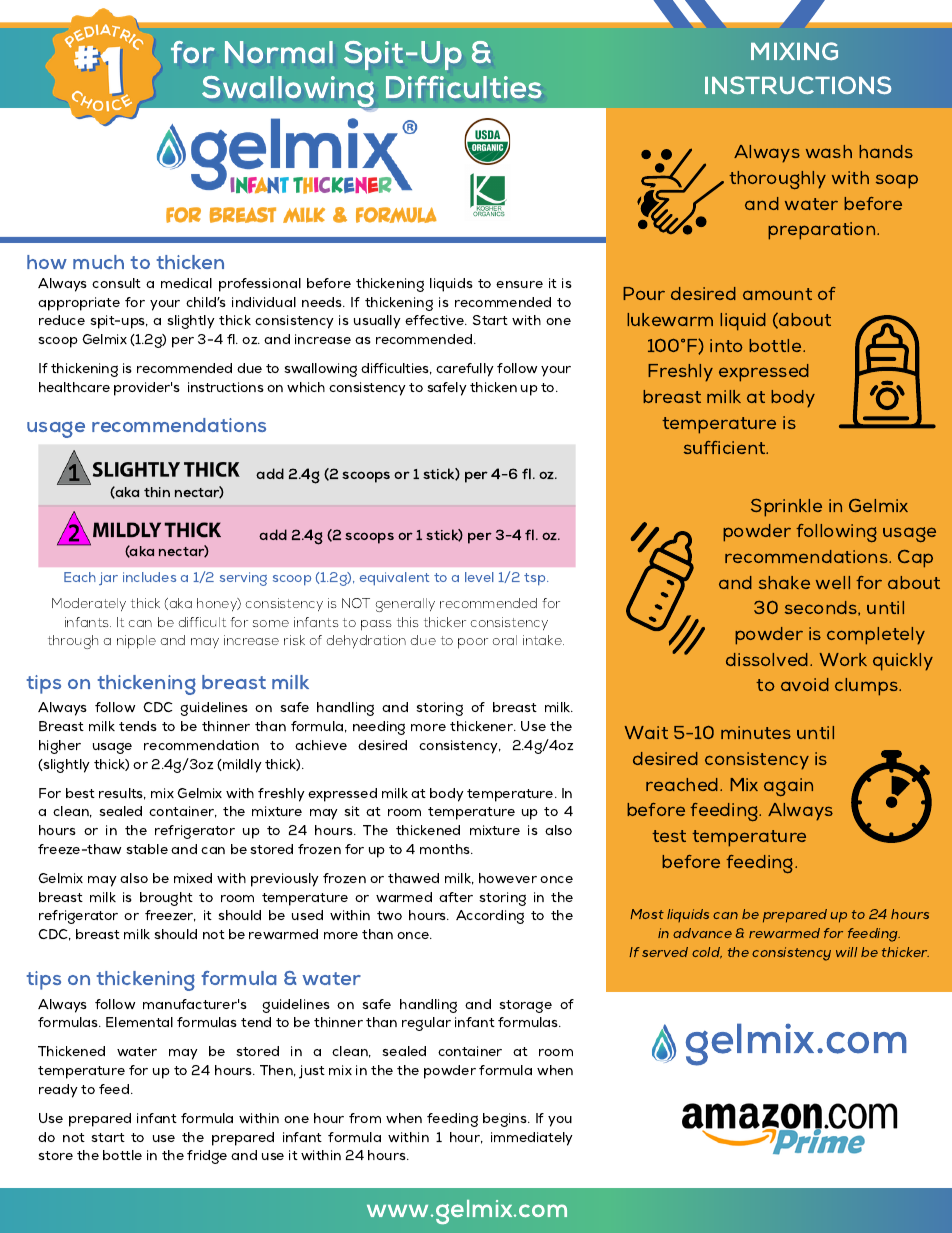 The width and height of the image is (952, 1233). I want to click on fridge, so click(207, 1157).
